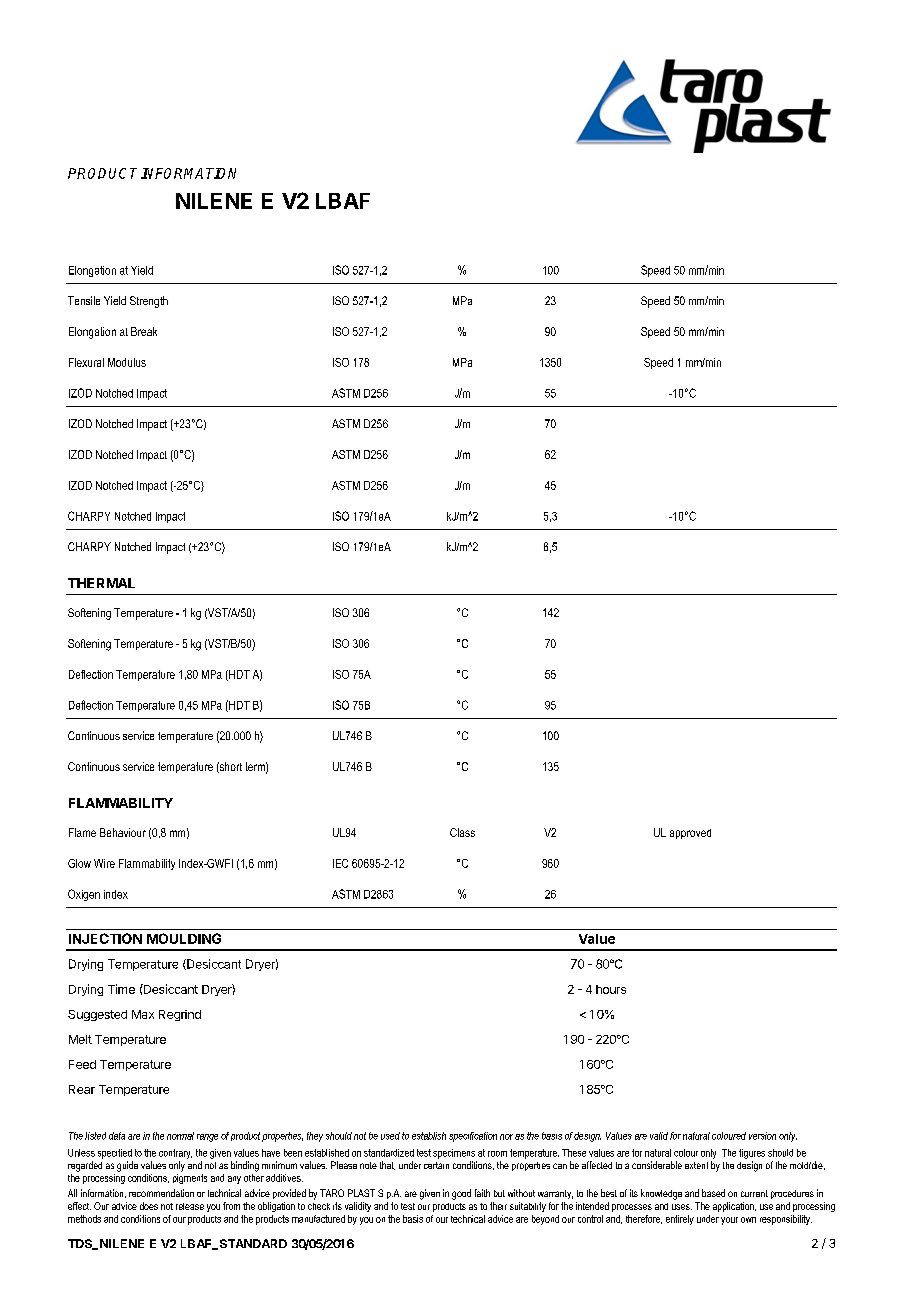 The height and width of the screenshot is (1308, 924). What do you see at coordinates (184, 938) in the screenshot?
I see `MOULDING` at bounding box center [184, 938].
